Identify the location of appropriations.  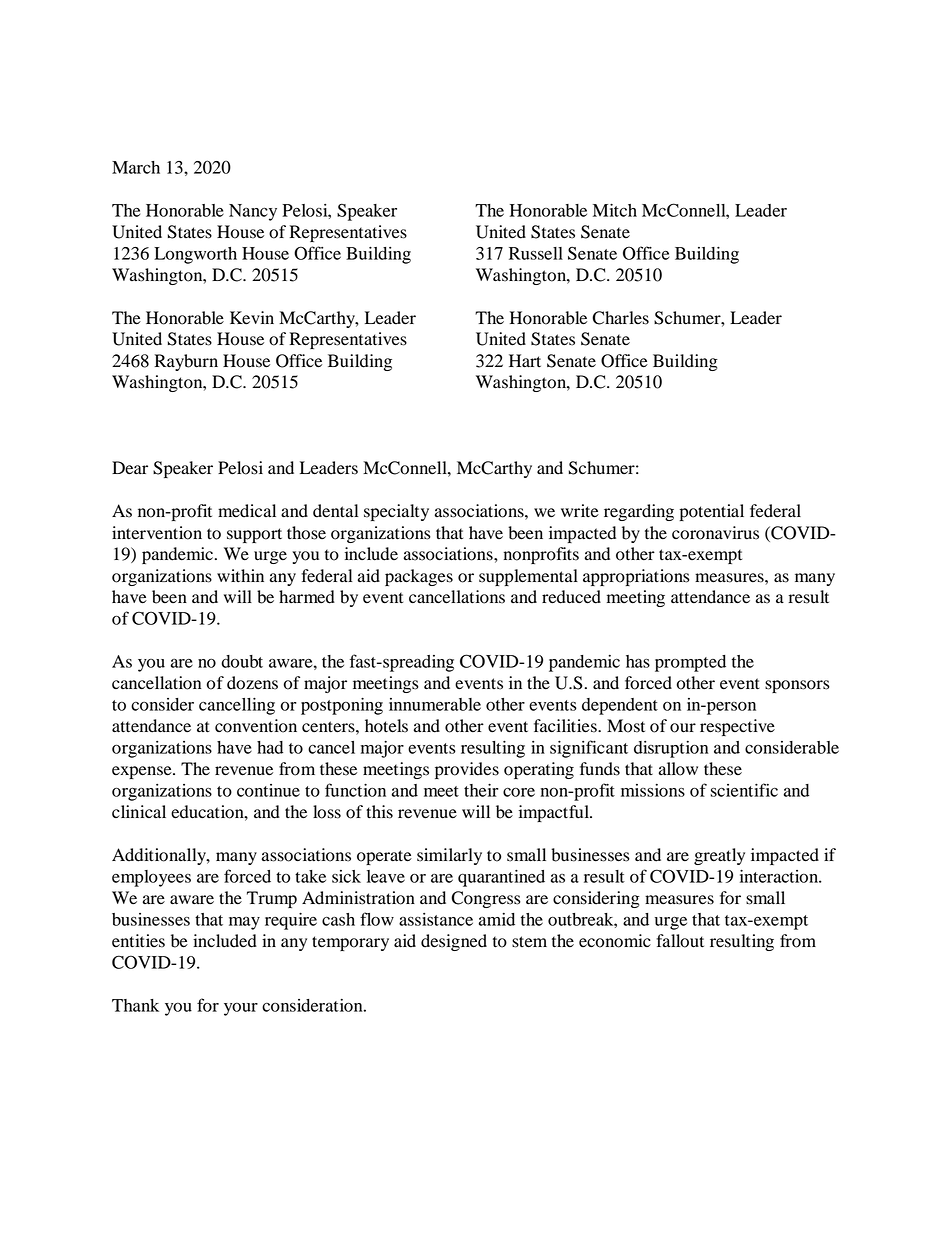
(636, 577).
